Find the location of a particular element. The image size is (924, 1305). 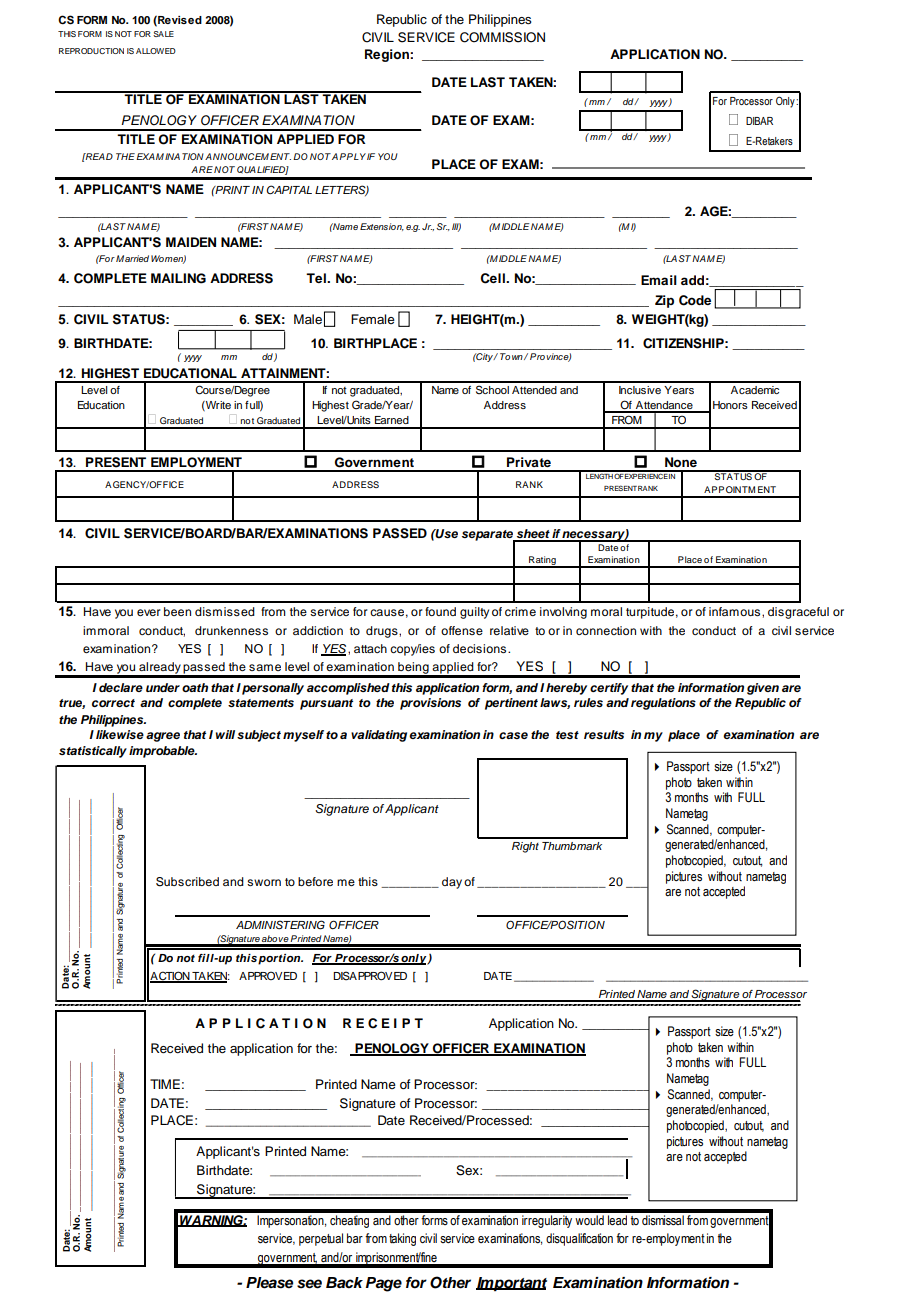

Rating is located at coordinates (542, 562).
